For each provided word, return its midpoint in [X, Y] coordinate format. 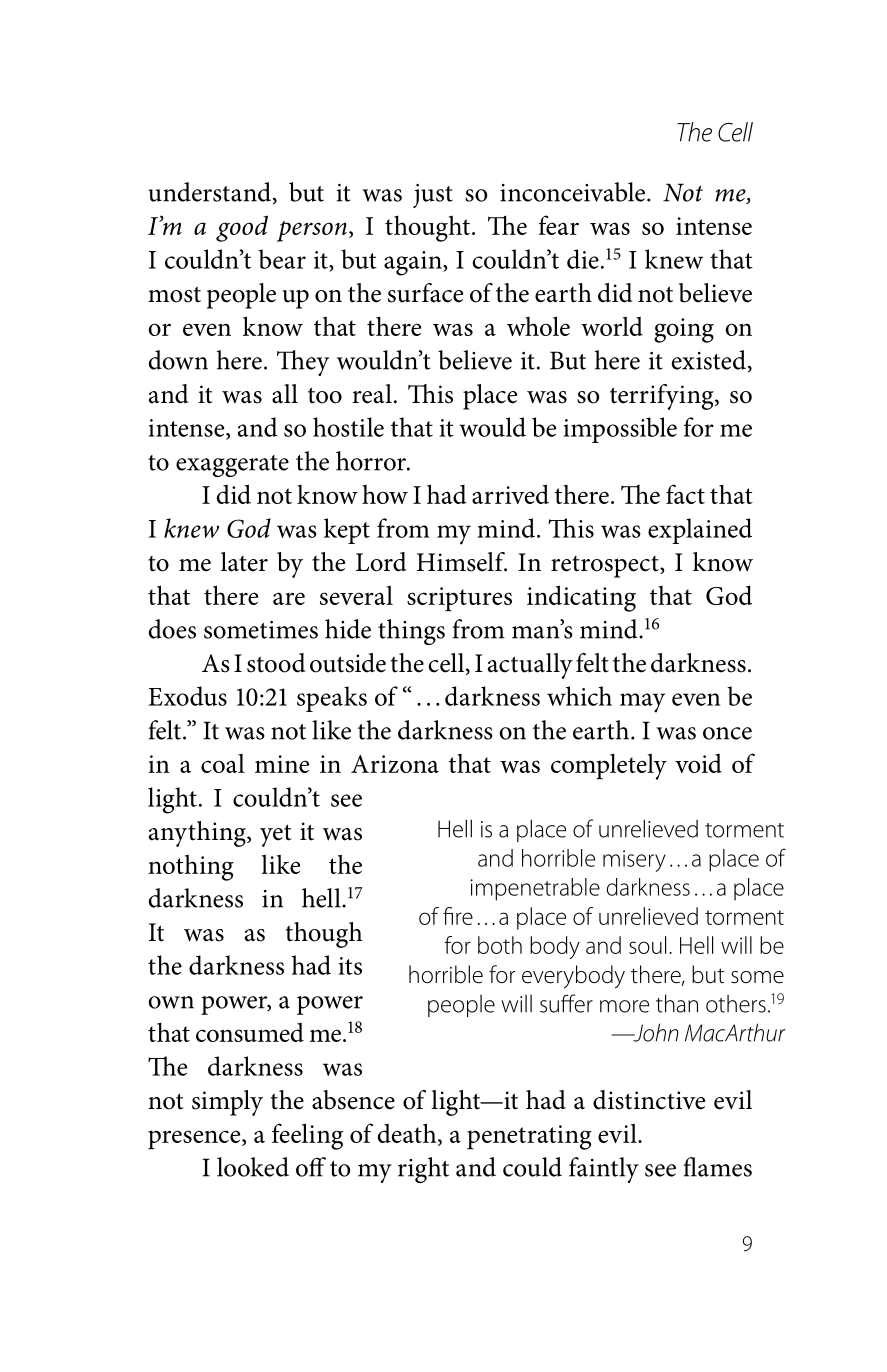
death [408, 1134]
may [642, 703]
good [242, 228]
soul [647, 945]
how [385, 494]
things [411, 632]
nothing [191, 867]
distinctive [649, 1100]
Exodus [187, 696]
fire [458, 916]
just [433, 196]
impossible [620, 430]
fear [559, 225]
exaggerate [232, 466]
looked [253, 1167]
